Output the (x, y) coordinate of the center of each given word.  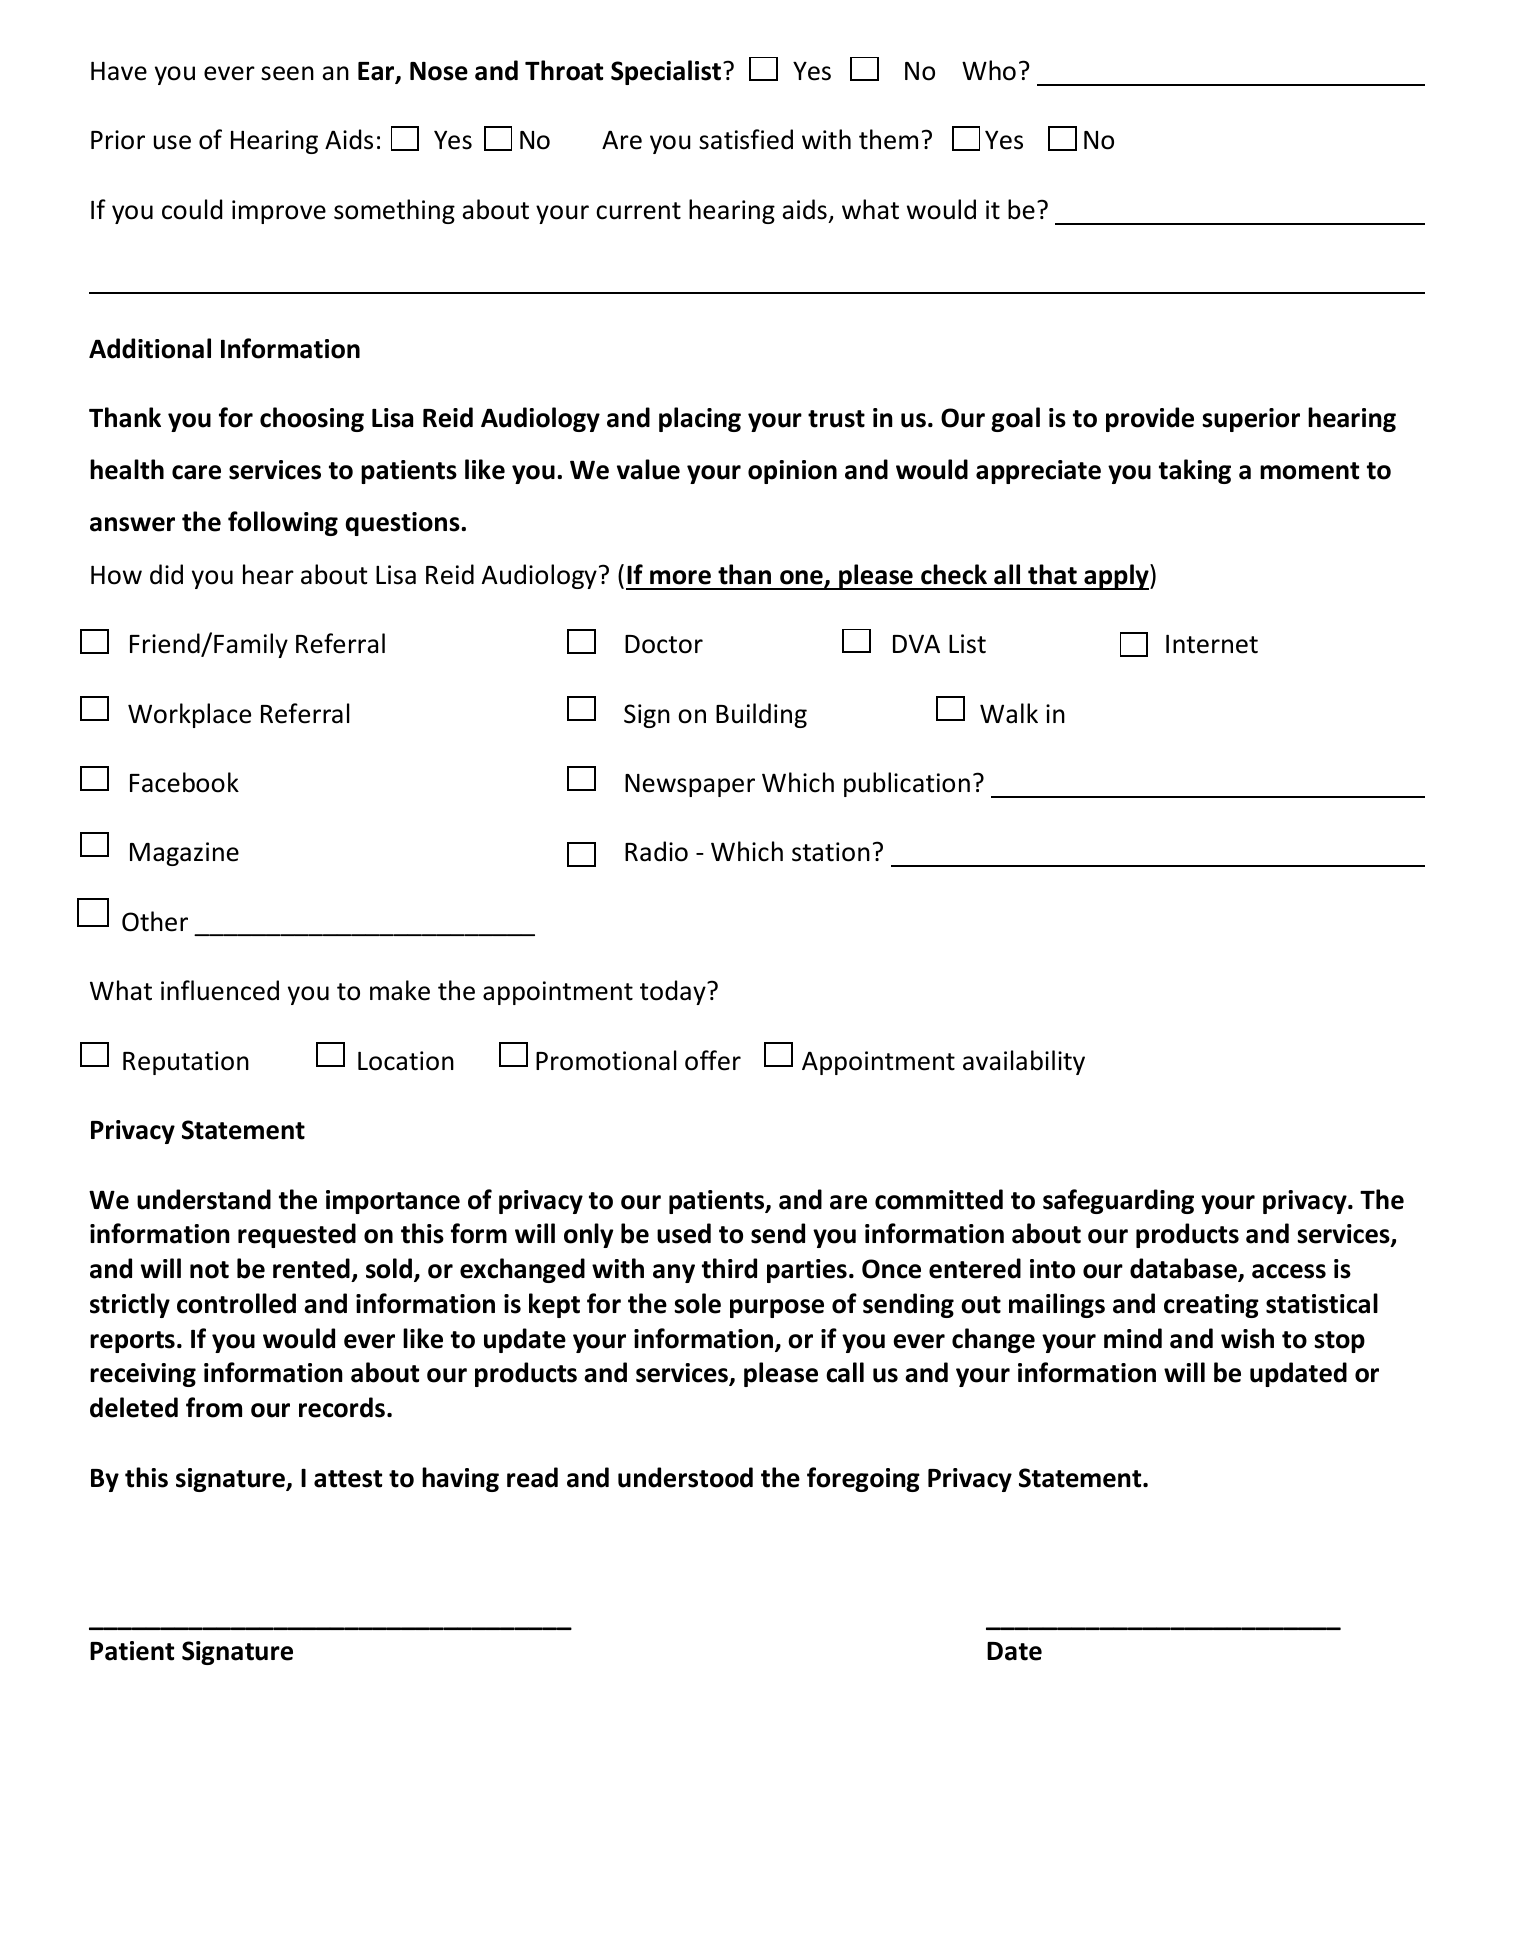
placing (700, 419)
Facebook (184, 782)
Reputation (186, 1063)
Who (989, 70)
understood (685, 1477)
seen (287, 73)
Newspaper (690, 785)
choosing (312, 419)
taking (1195, 471)
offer (713, 1060)
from (214, 1407)
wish (1247, 1338)
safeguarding (1118, 1201)
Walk (1009, 713)
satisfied (746, 139)
